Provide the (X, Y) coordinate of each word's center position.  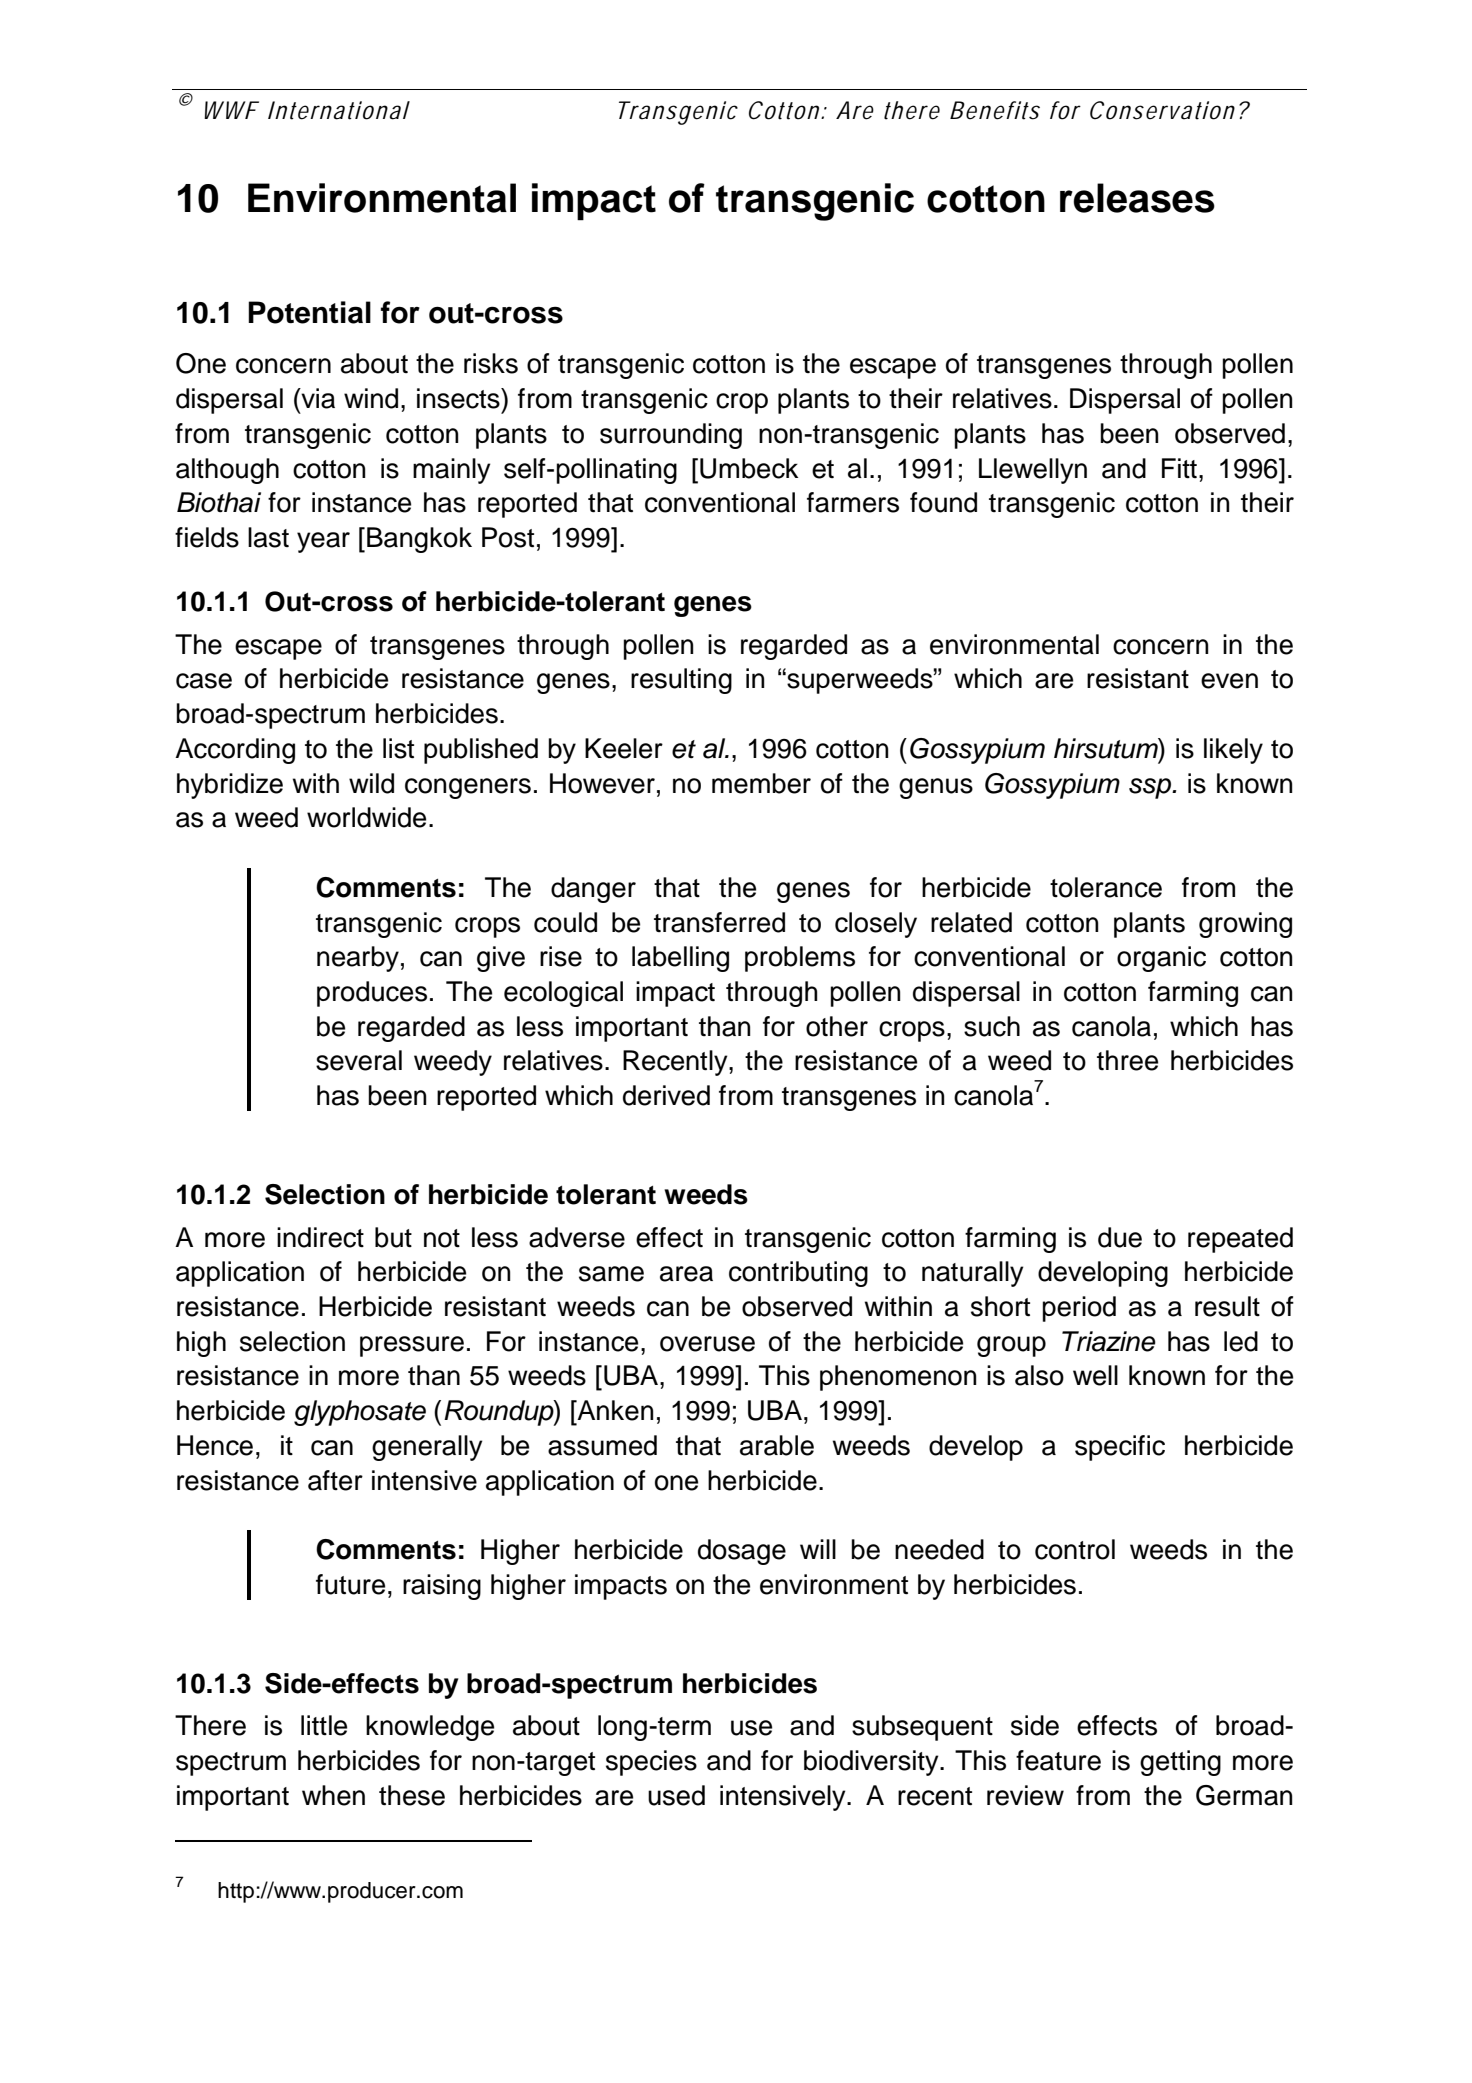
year (323, 542)
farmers (853, 502)
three (1127, 1060)
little (324, 1725)
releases (1137, 198)
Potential (309, 312)
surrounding (671, 436)
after (335, 1480)
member (761, 783)
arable (777, 1445)
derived (666, 1095)
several (359, 1060)
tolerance (1106, 887)
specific (1120, 1448)
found (943, 502)
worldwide (366, 817)
